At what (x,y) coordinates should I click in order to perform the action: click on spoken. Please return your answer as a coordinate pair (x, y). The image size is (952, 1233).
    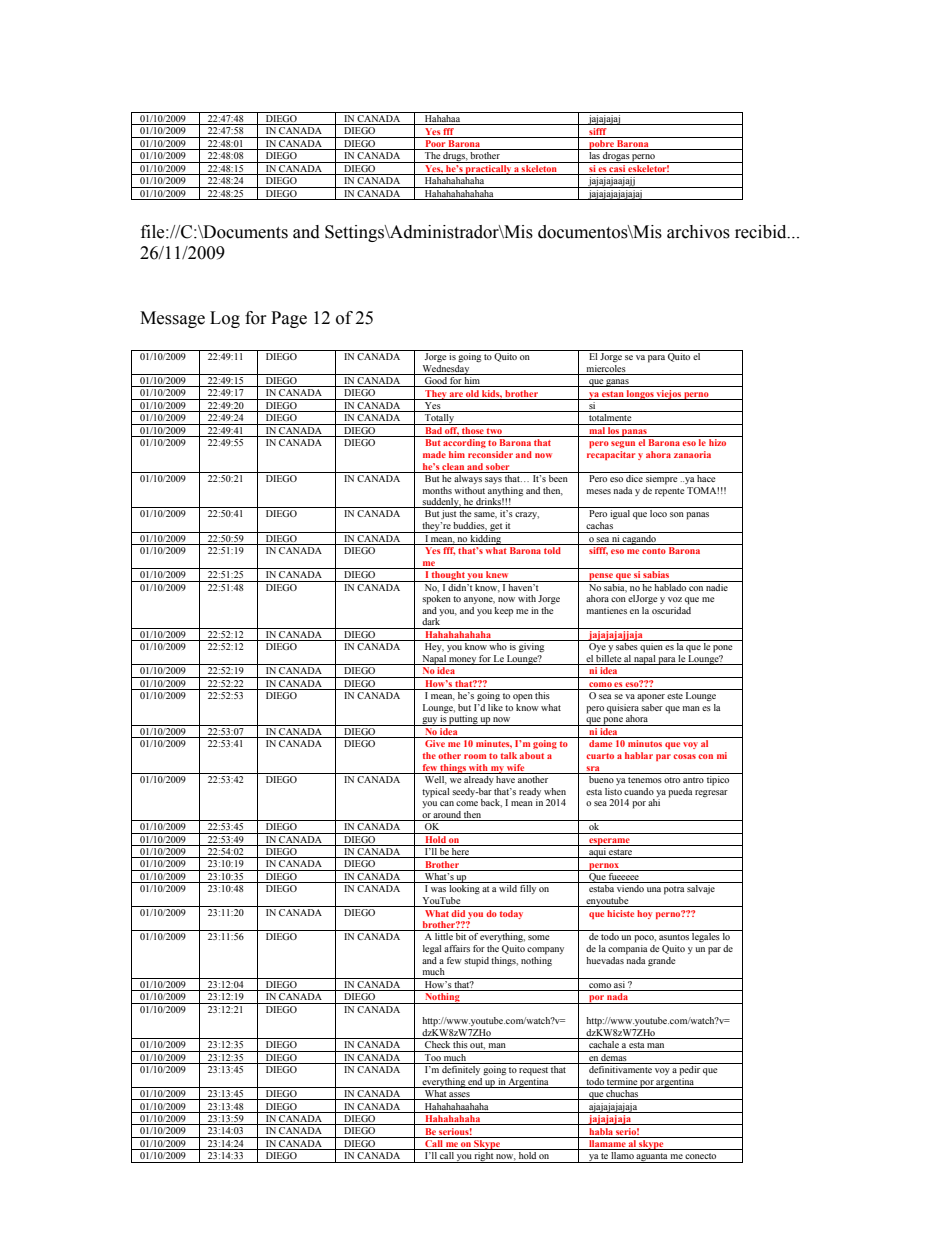
    Looking at the image, I should click on (436, 600).
